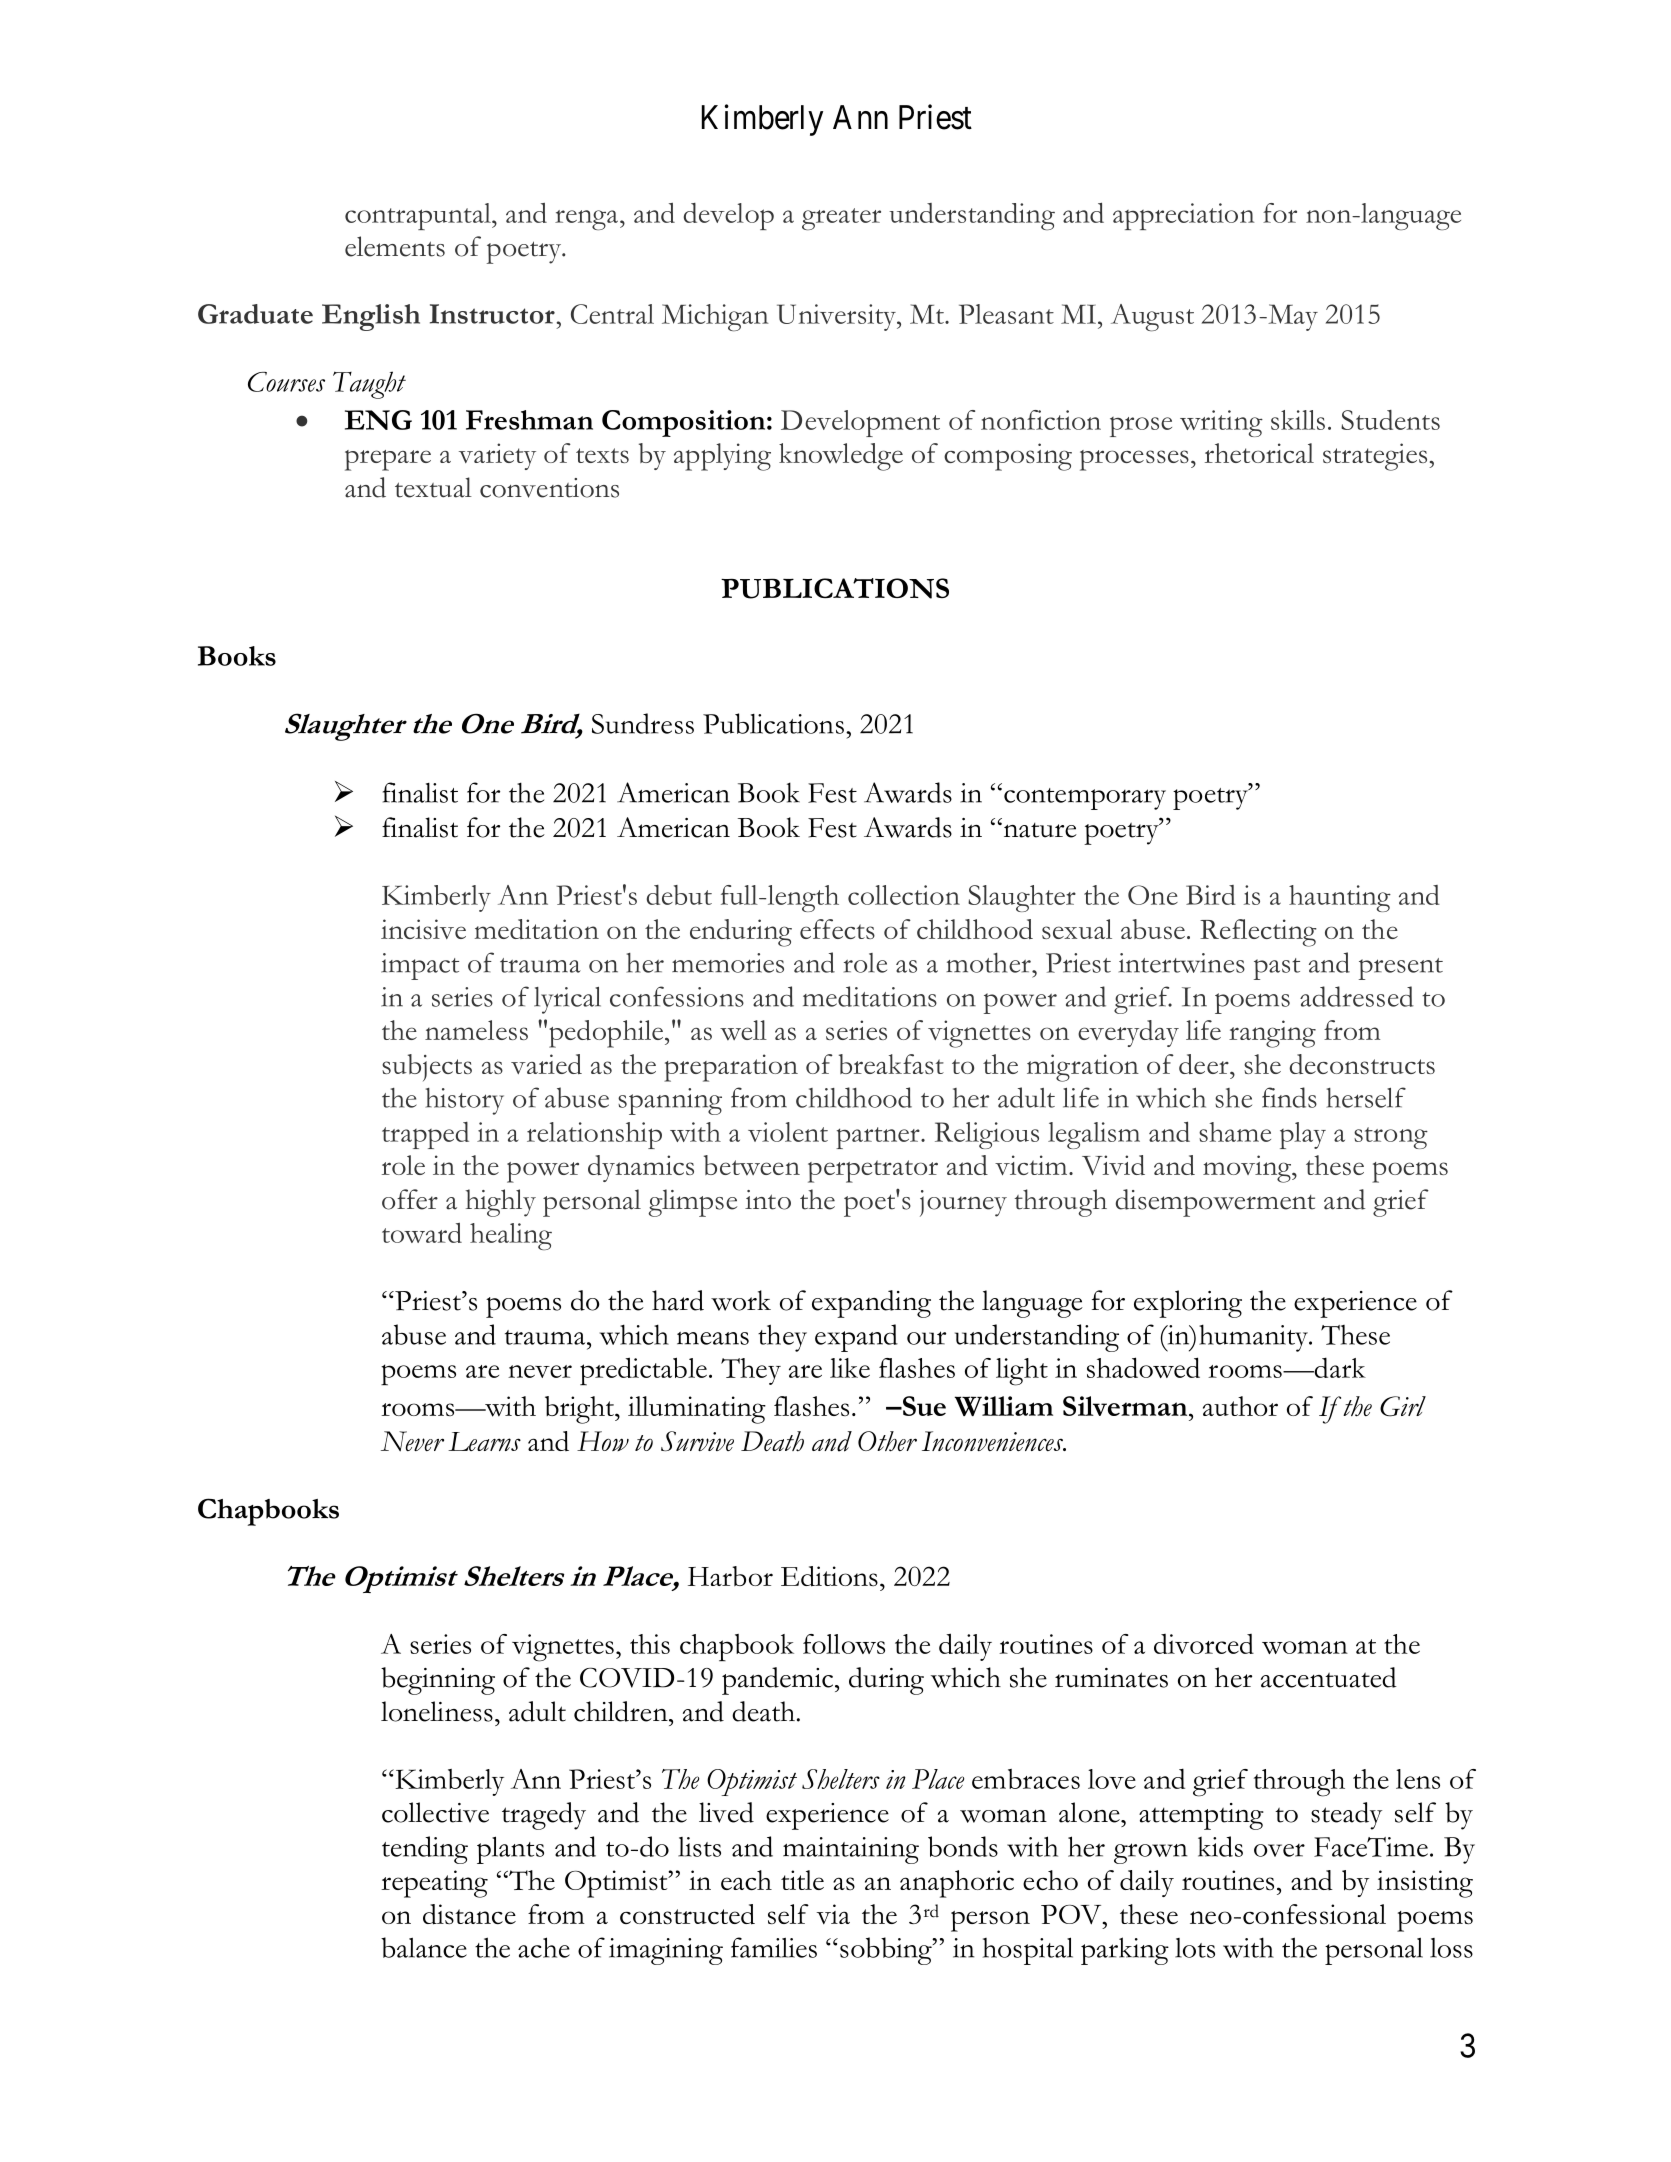 The image size is (1671, 2162). What do you see at coordinates (395, 246) in the page?
I see `elements` at bounding box center [395, 246].
